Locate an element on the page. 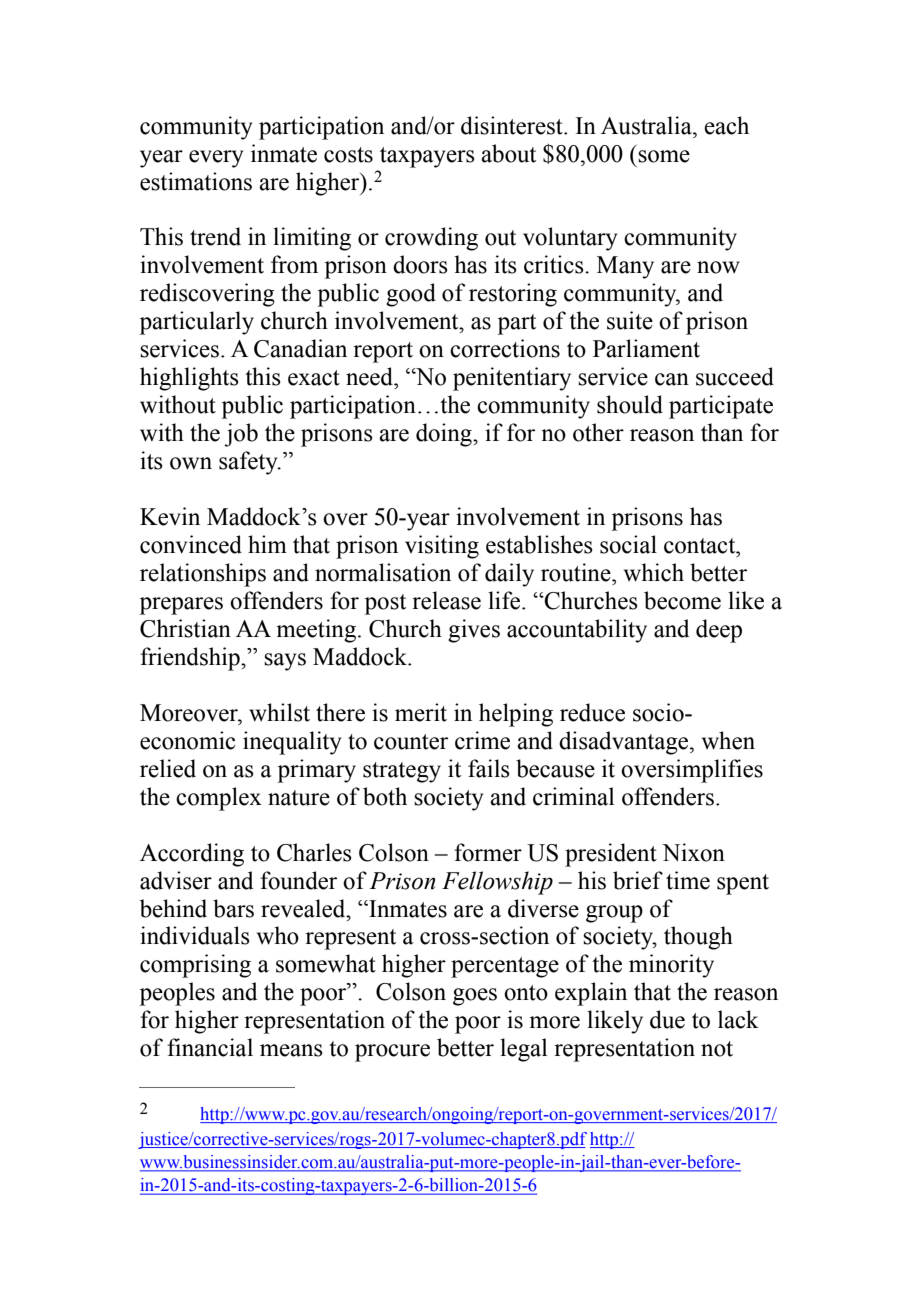  doing is located at coordinates (445, 435).
